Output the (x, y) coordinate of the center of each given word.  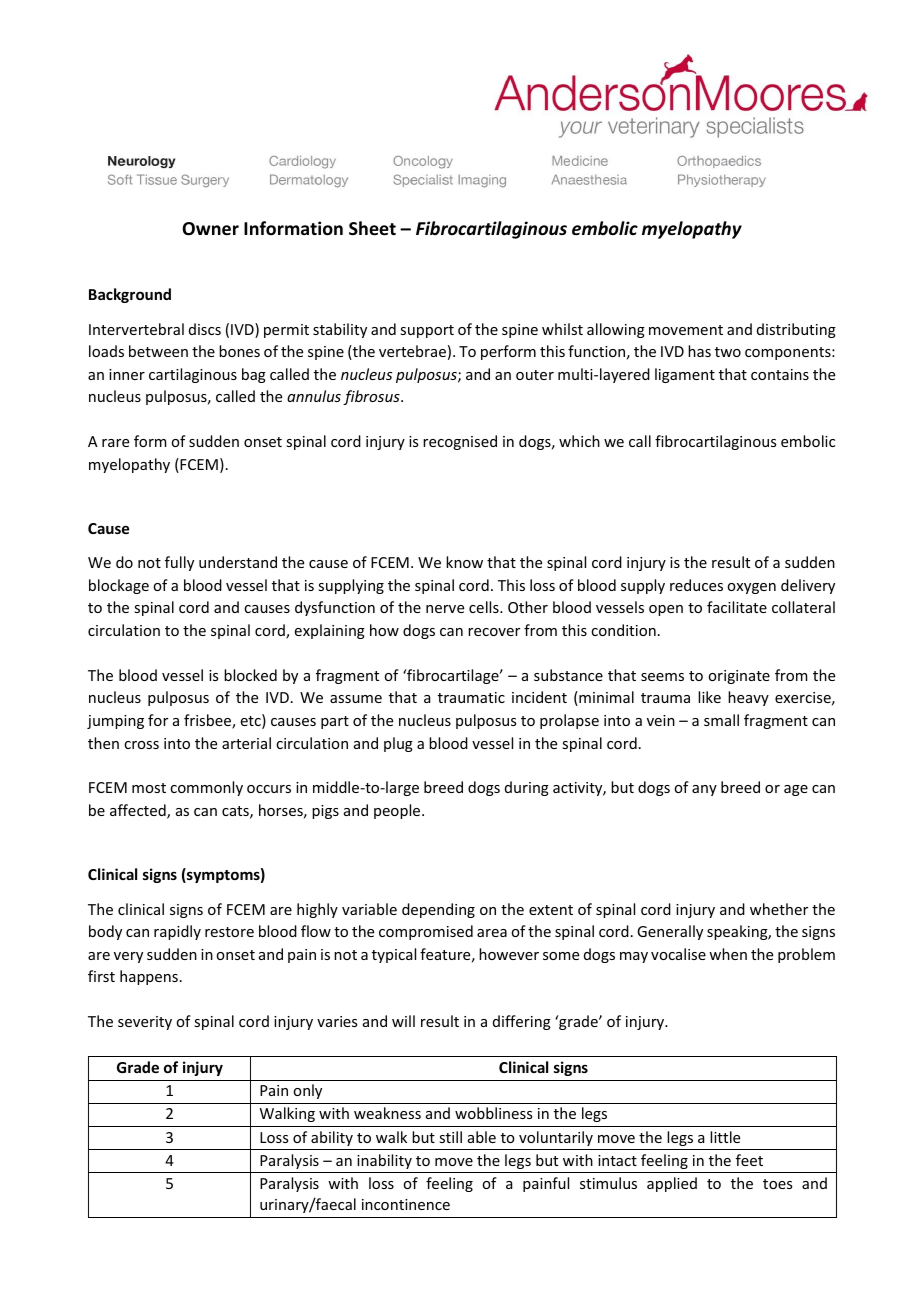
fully (179, 563)
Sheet (372, 228)
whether (779, 909)
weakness (387, 1113)
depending (438, 910)
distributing (796, 330)
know (464, 562)
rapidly (177, 932)
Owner (210, 229)
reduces (696, 585)
